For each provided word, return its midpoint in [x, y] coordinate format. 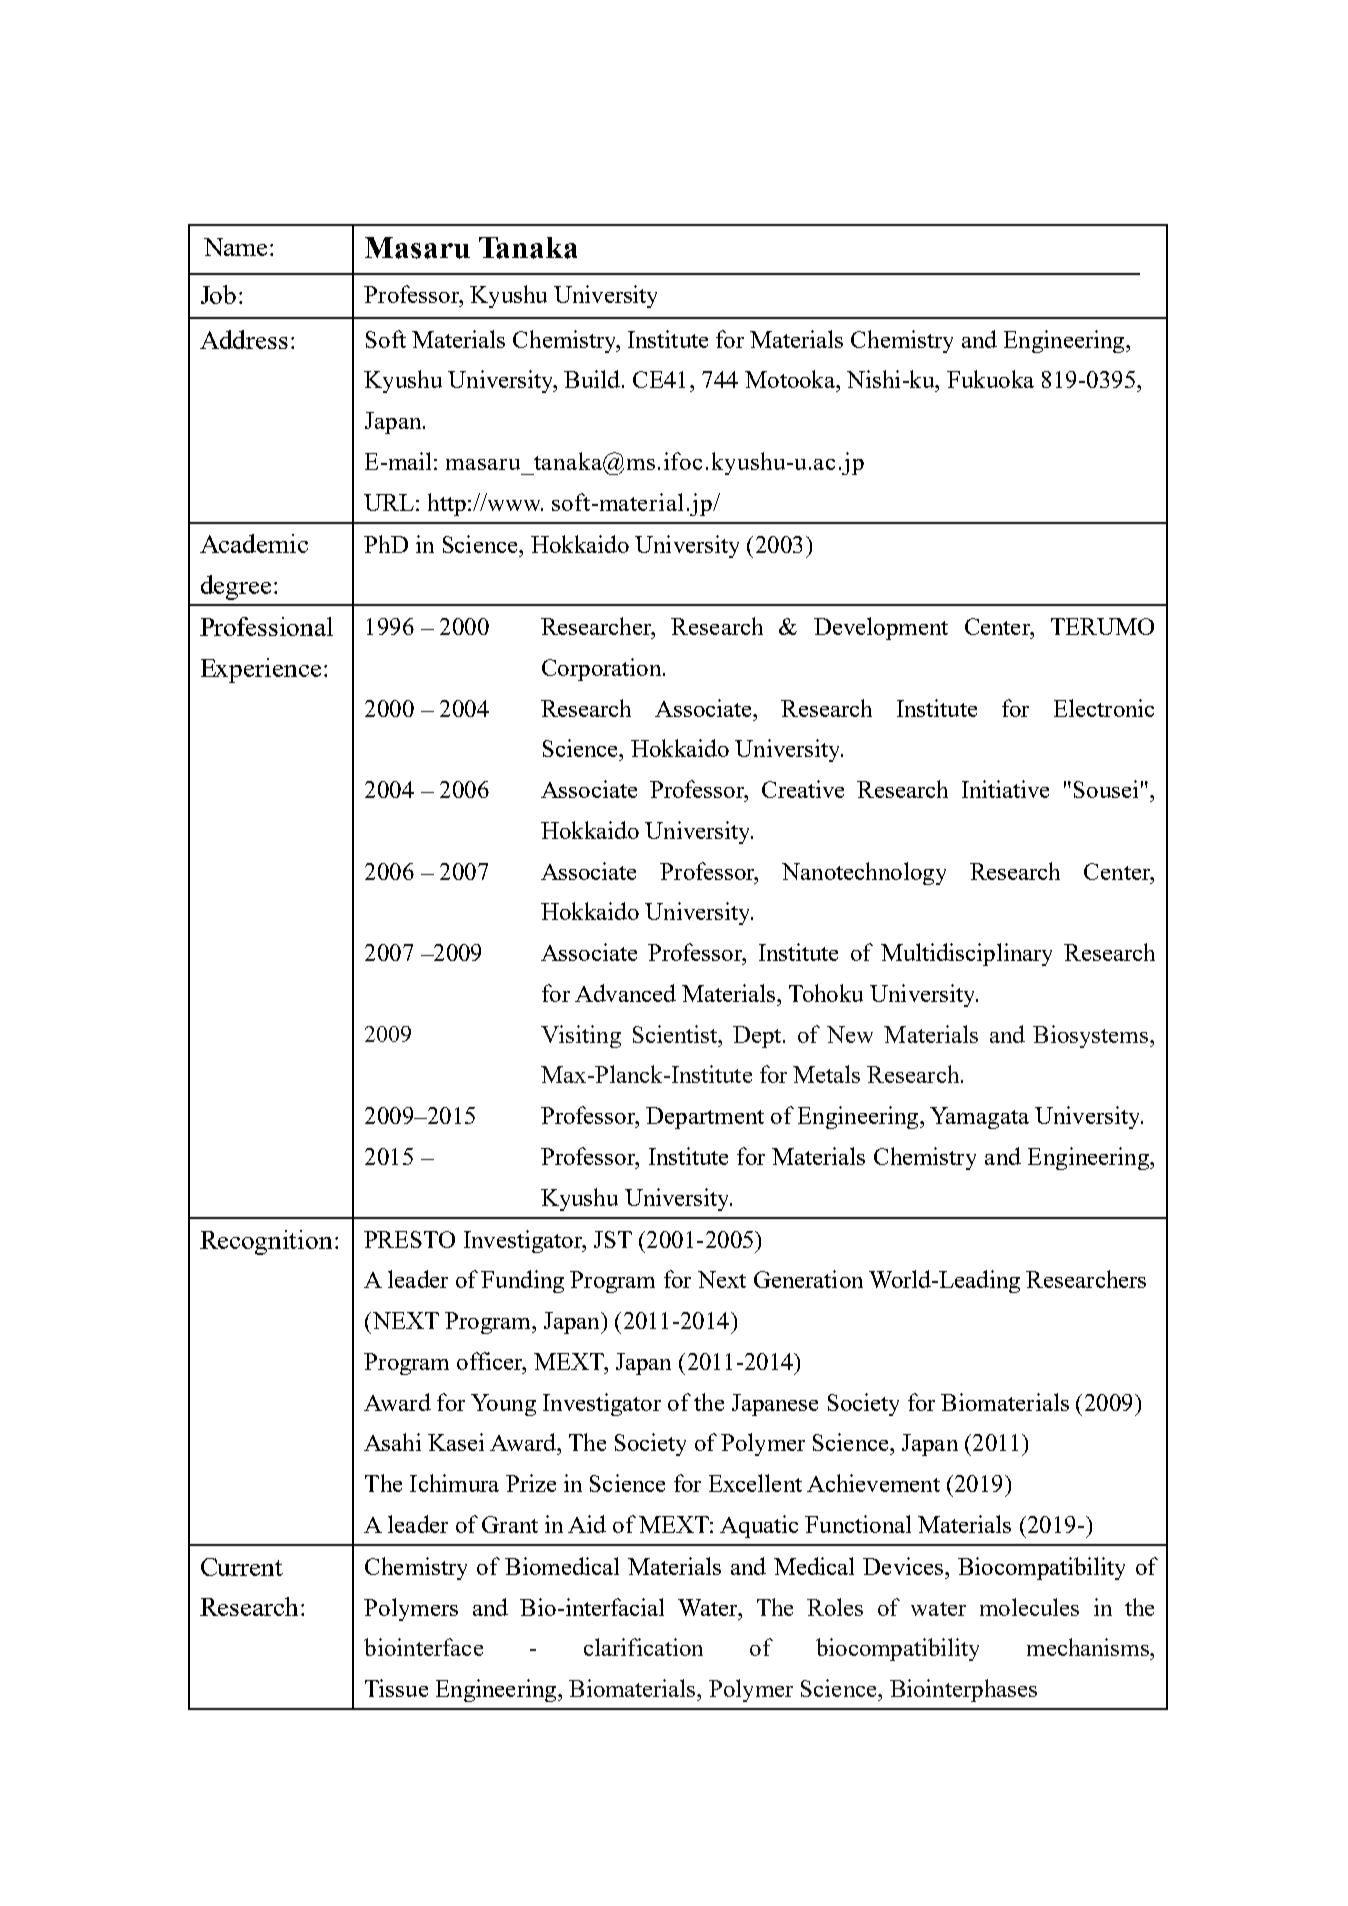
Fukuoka [990, 379]
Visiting [581, 1036]
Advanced [625, 993]
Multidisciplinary [966, 954]
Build [592, 379]
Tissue [396, 1688]
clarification [643, 1647]
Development [881, 628]
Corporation [603, 669]
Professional [266, 626]
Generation [808, 1279]
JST [613, 1239]
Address [244, 339]
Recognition [266, 1242]
